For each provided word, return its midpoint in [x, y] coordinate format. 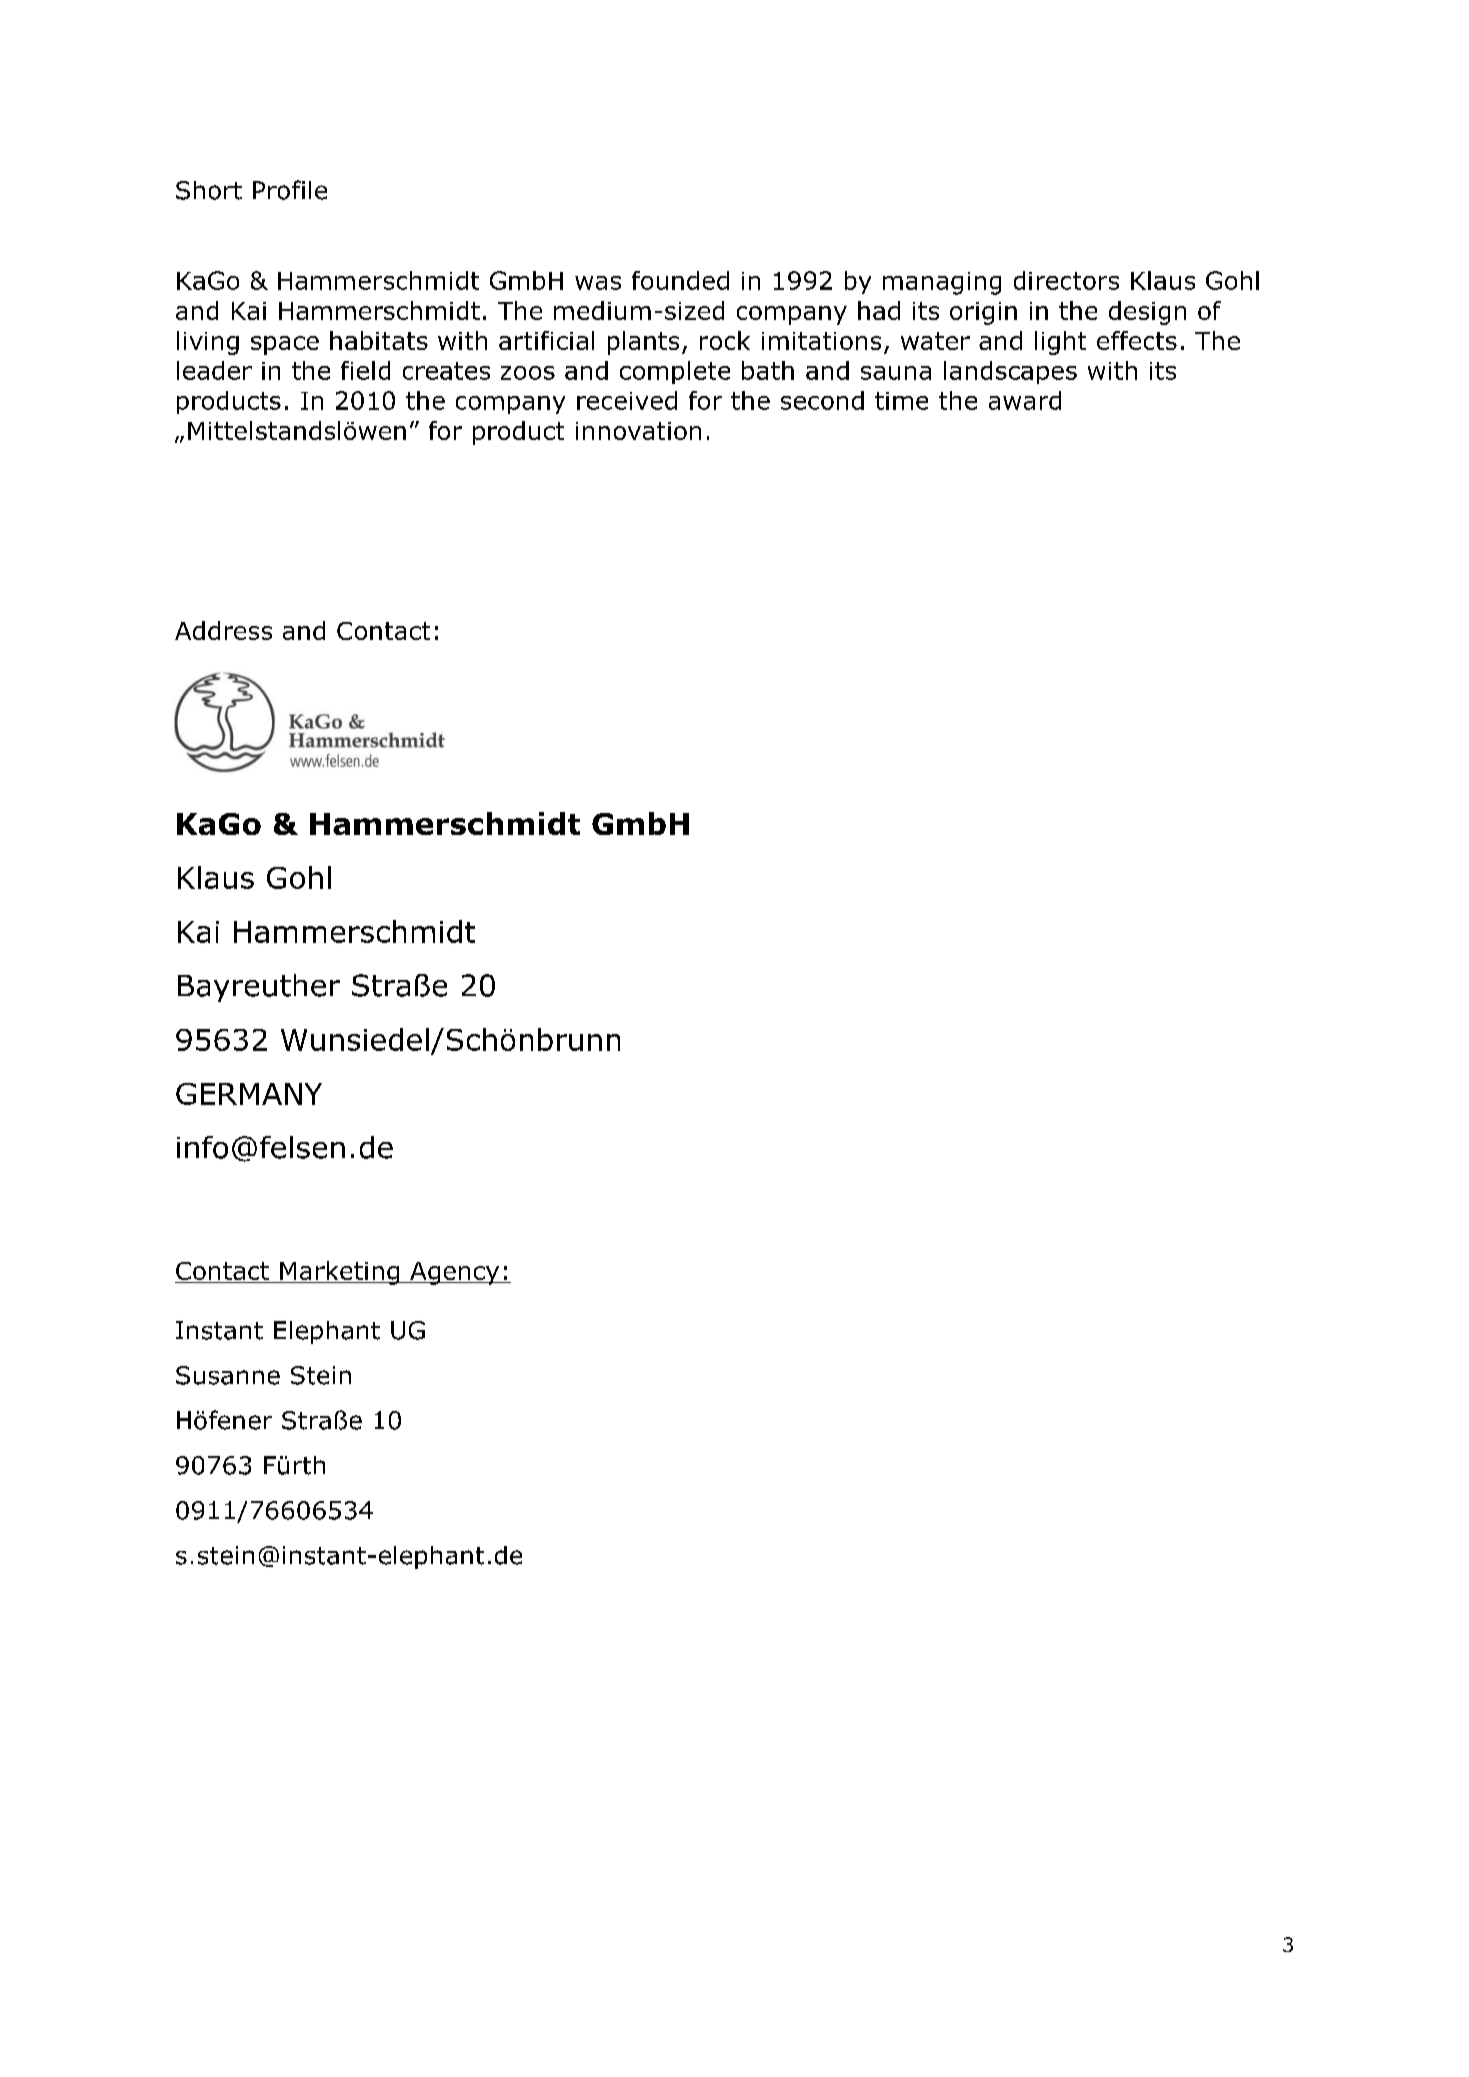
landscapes [1010, 372]
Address [223, 630]
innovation [638, 431]
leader [214, 370]
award [1025, 400]
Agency [455, 1273]
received [627, 400]
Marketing [340, 1273]
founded [680, 280]
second [822, 400]
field [365, 370]
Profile [290, 190]
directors [1066, 280]
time [901, 401]
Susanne [228, 1375]
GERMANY [249, 1094]
